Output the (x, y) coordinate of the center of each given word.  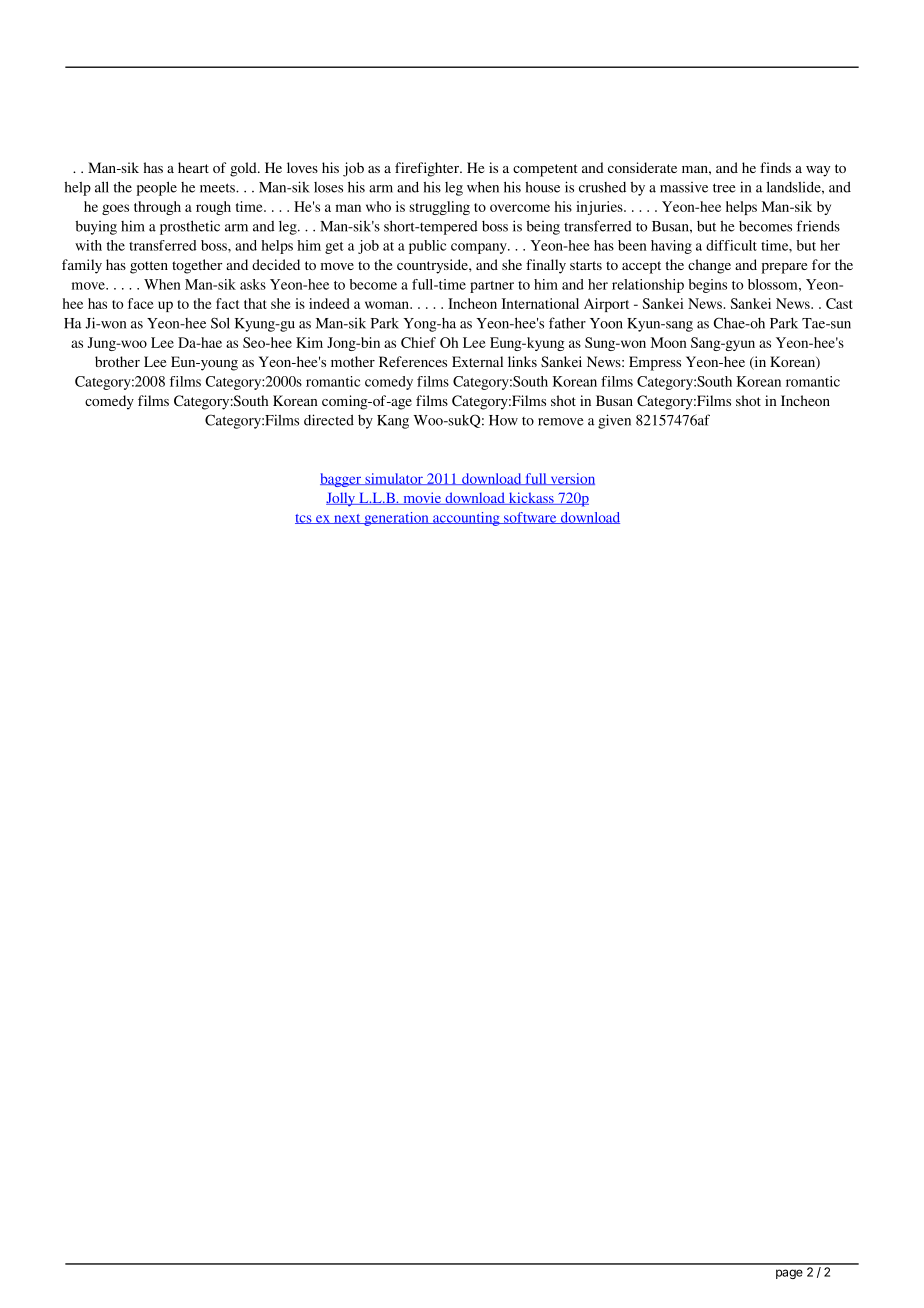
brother (117, 361)
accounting (466, 519)
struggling (440, 208)
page (789, 1274)
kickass (531, 498)
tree (724, 188)
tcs (304, 519)
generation (396, 519)
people (157, 188)
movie (422, 498)
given (614, 421)
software (530, 518)
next (347, 519)
